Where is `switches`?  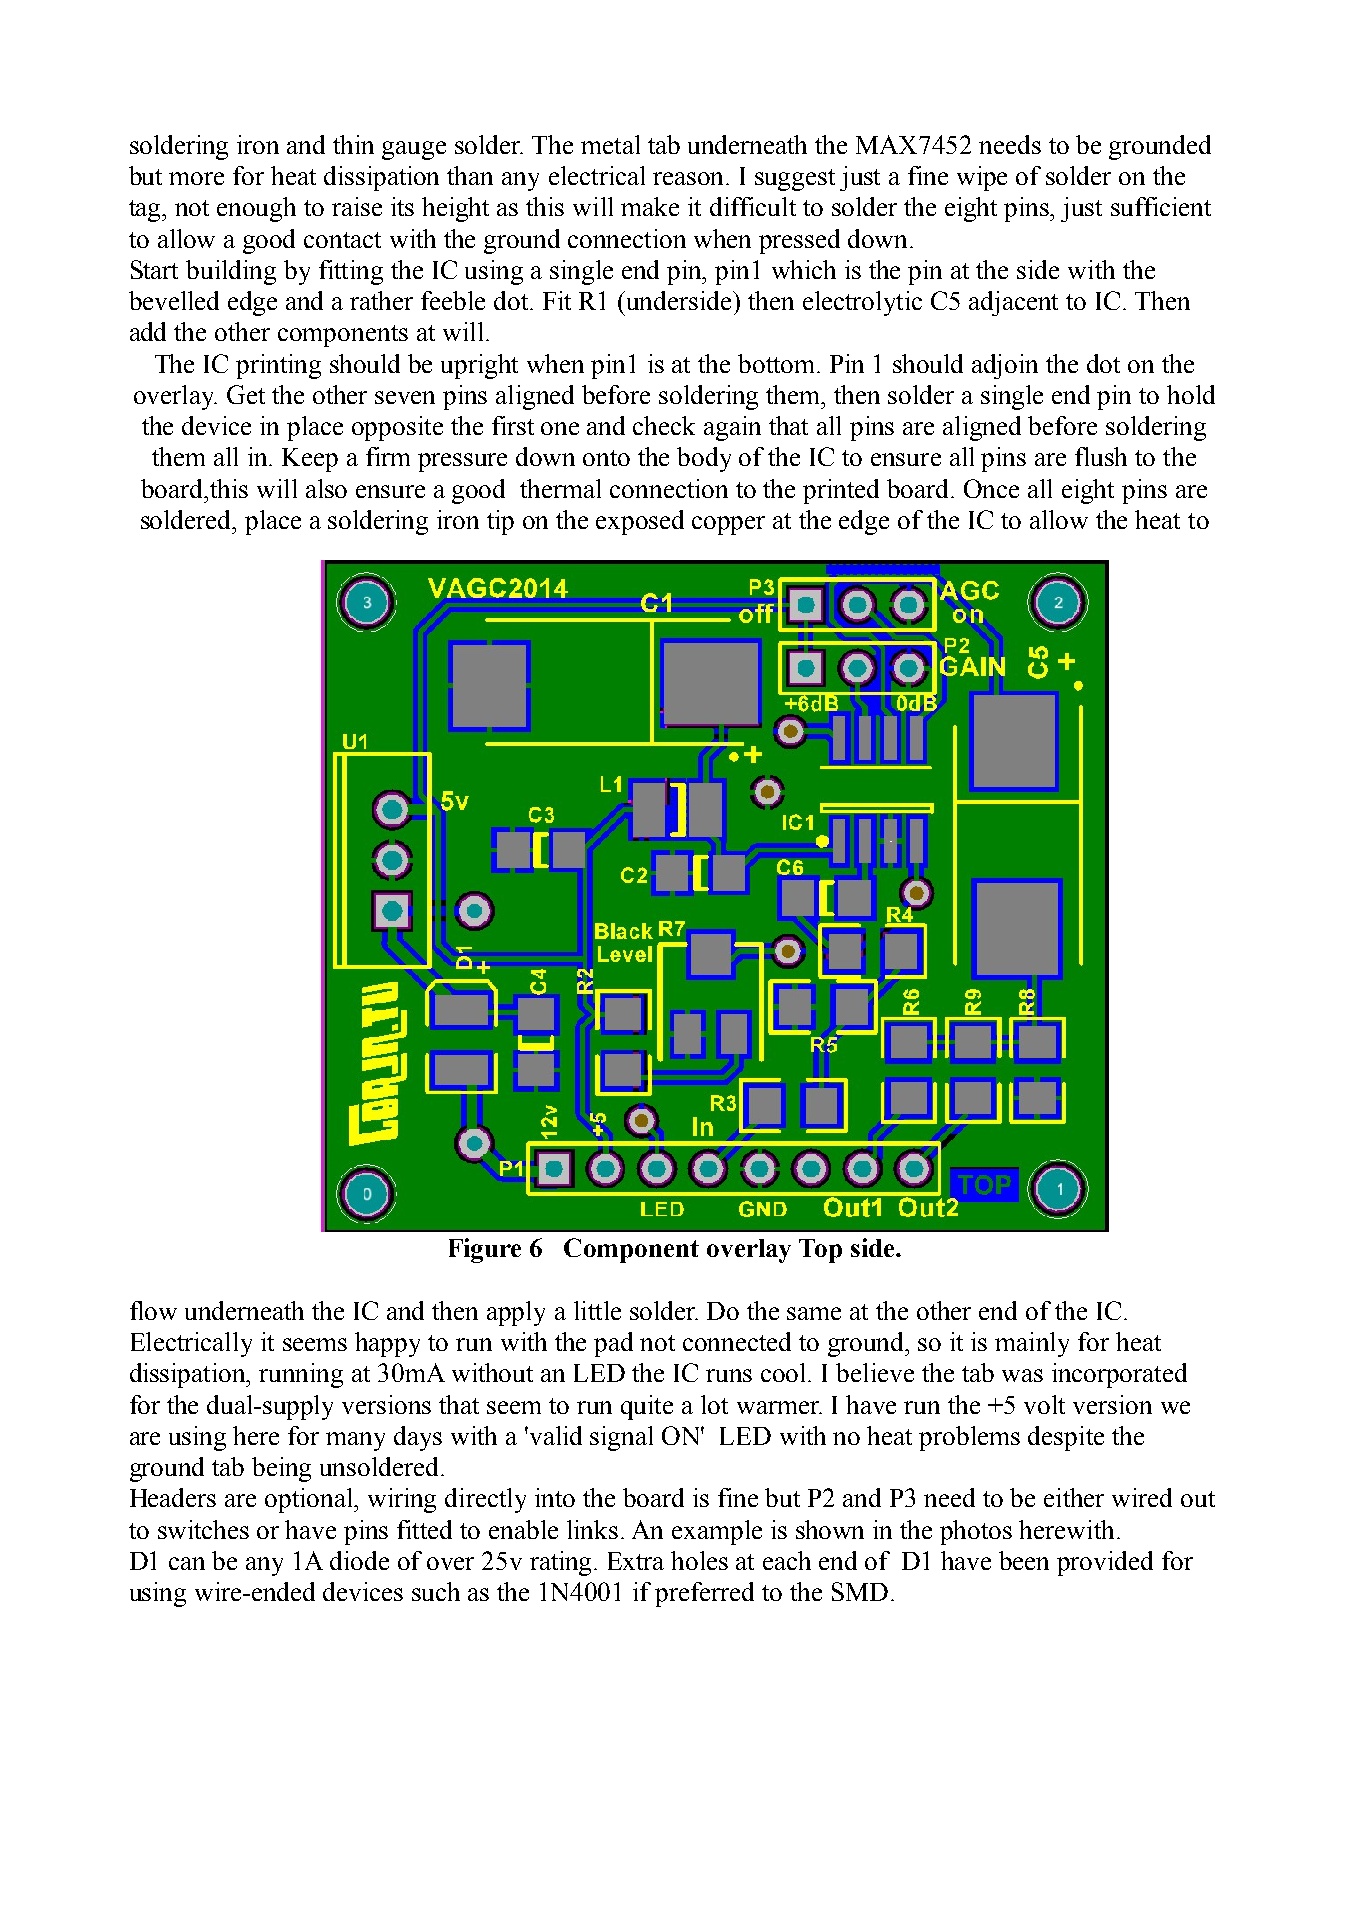 switches is located at coordinates (203, 1529).
